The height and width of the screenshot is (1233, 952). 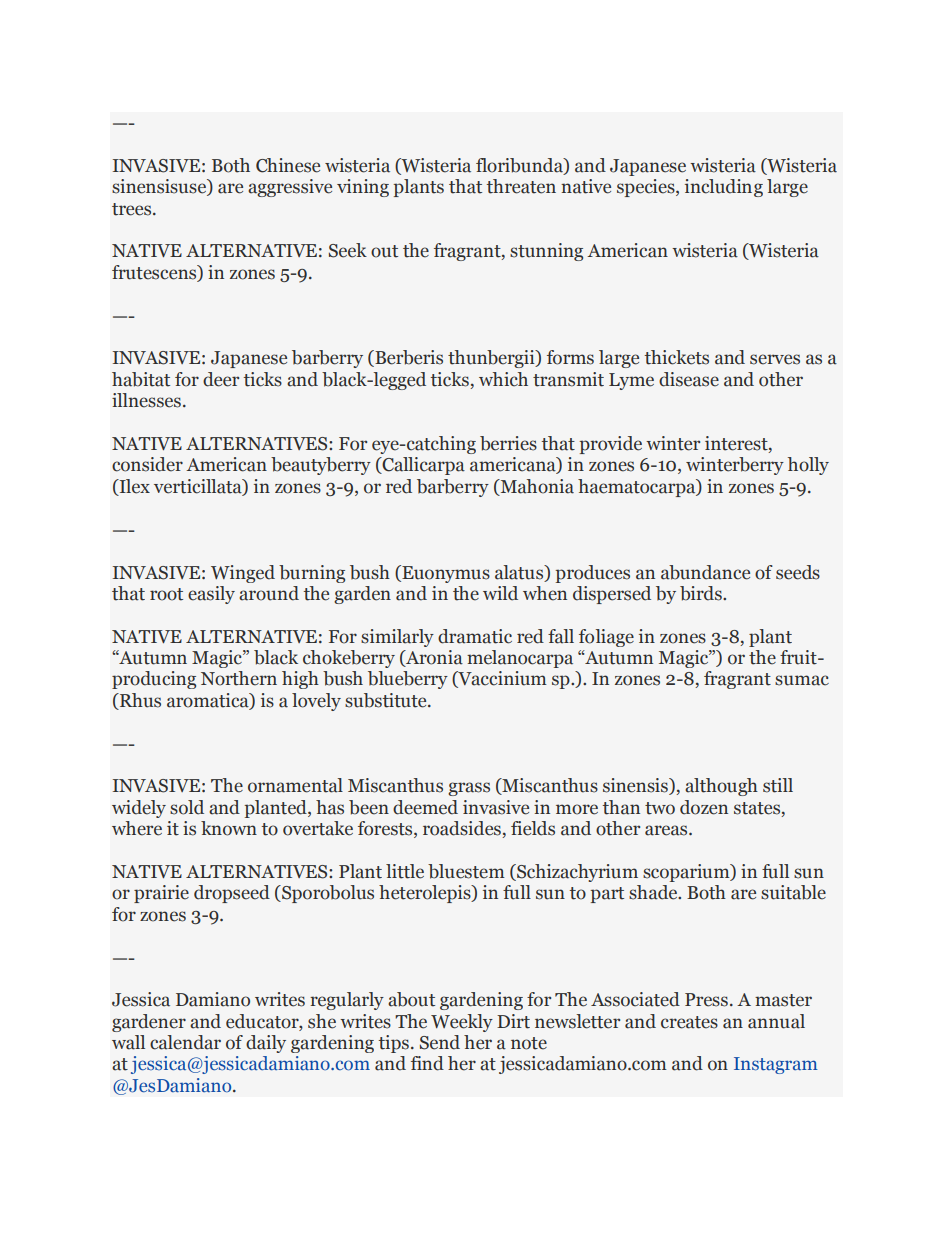 I want to click on threaten, so click(x=521, y=186).
